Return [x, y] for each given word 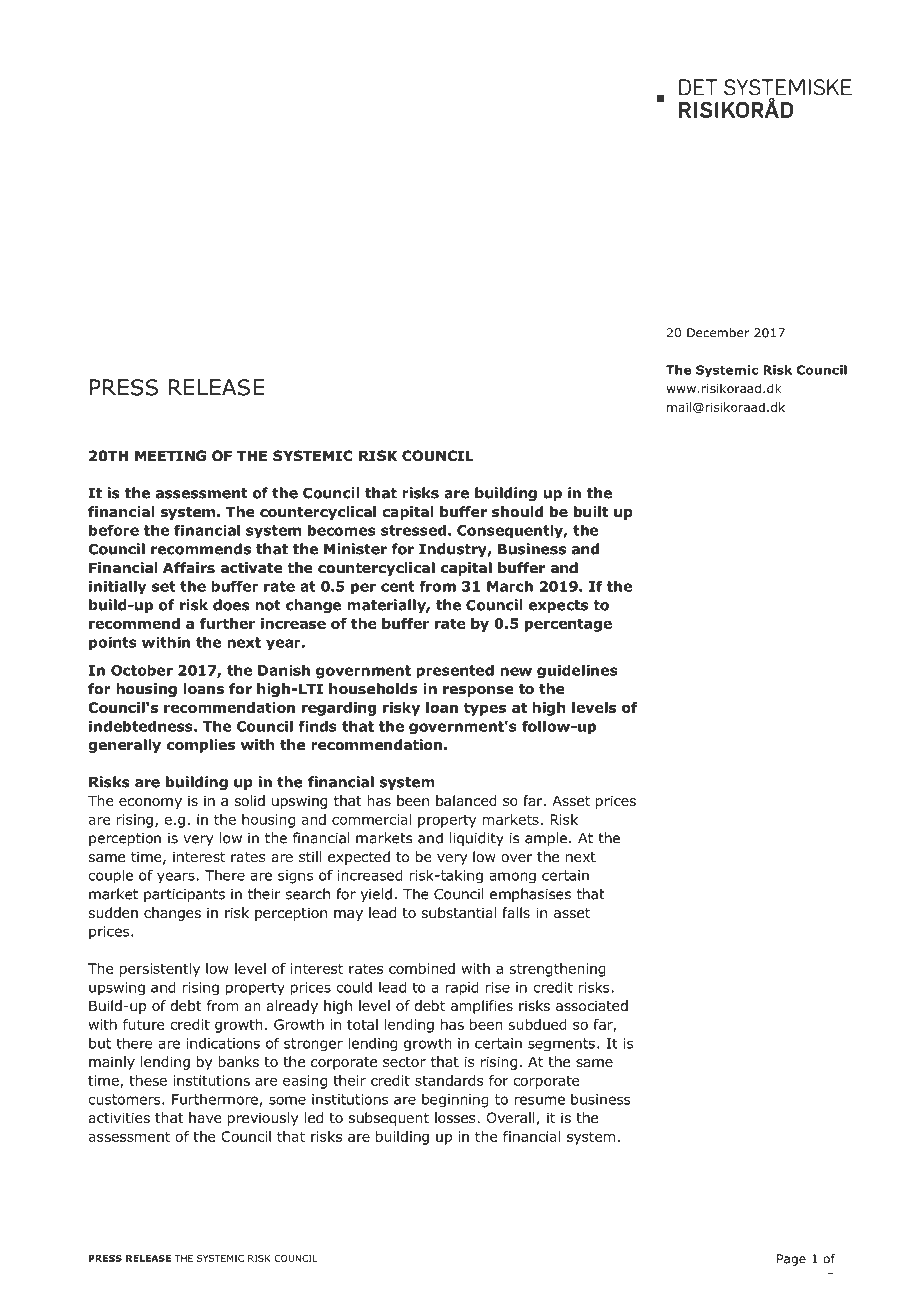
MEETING [170, 456]
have [205, 1117]
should [517, 512]
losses [456, 1117]
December [718, 333]
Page [791, 1260]
